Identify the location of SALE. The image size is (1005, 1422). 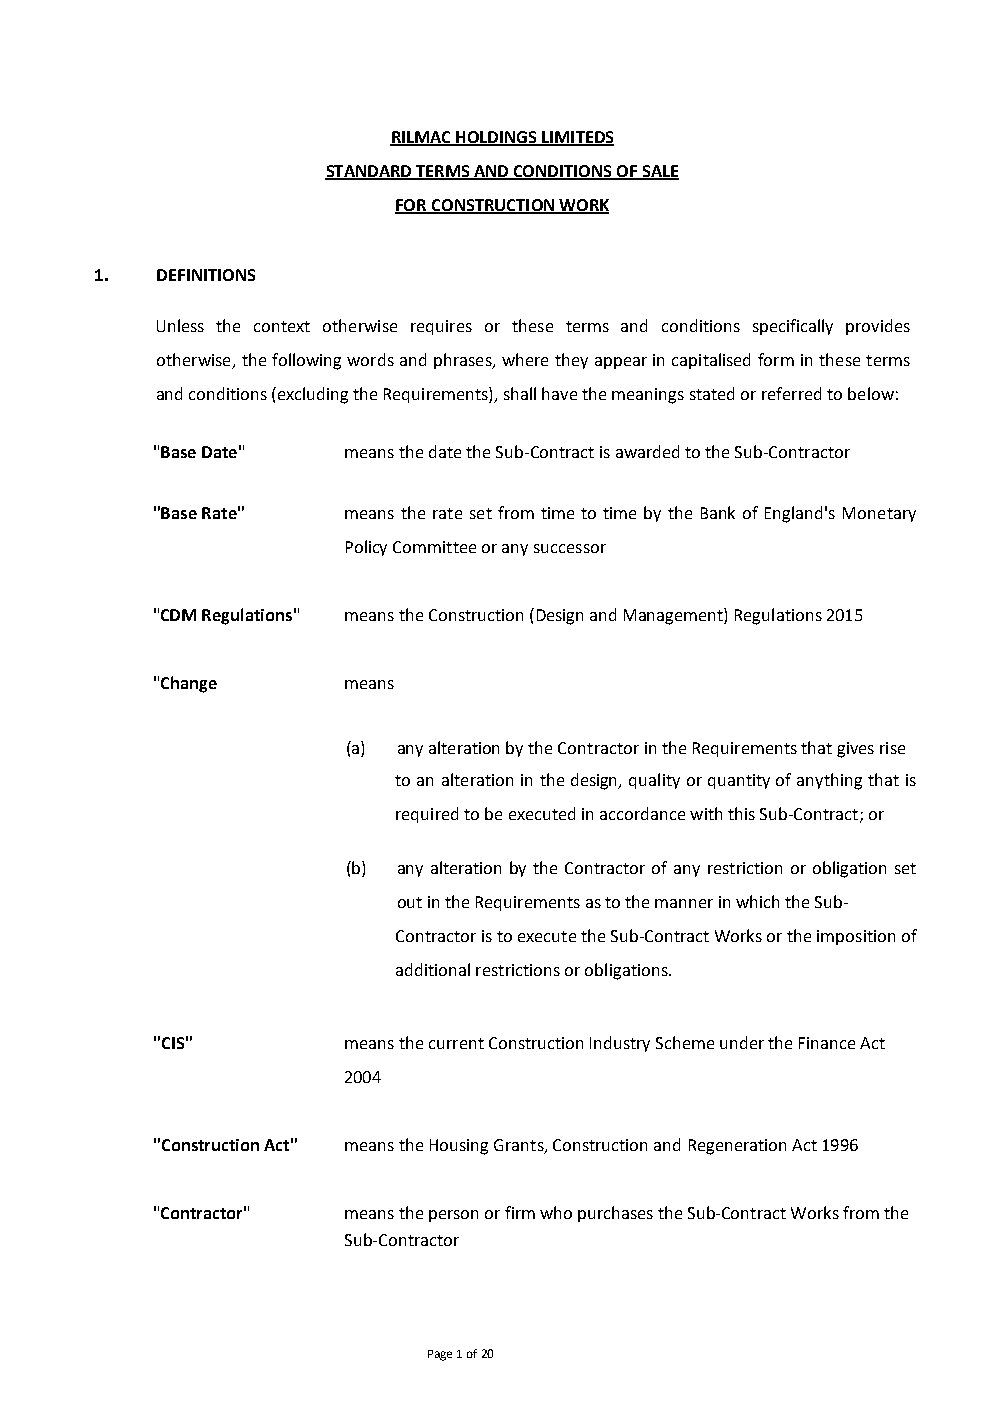
(659, 172).
